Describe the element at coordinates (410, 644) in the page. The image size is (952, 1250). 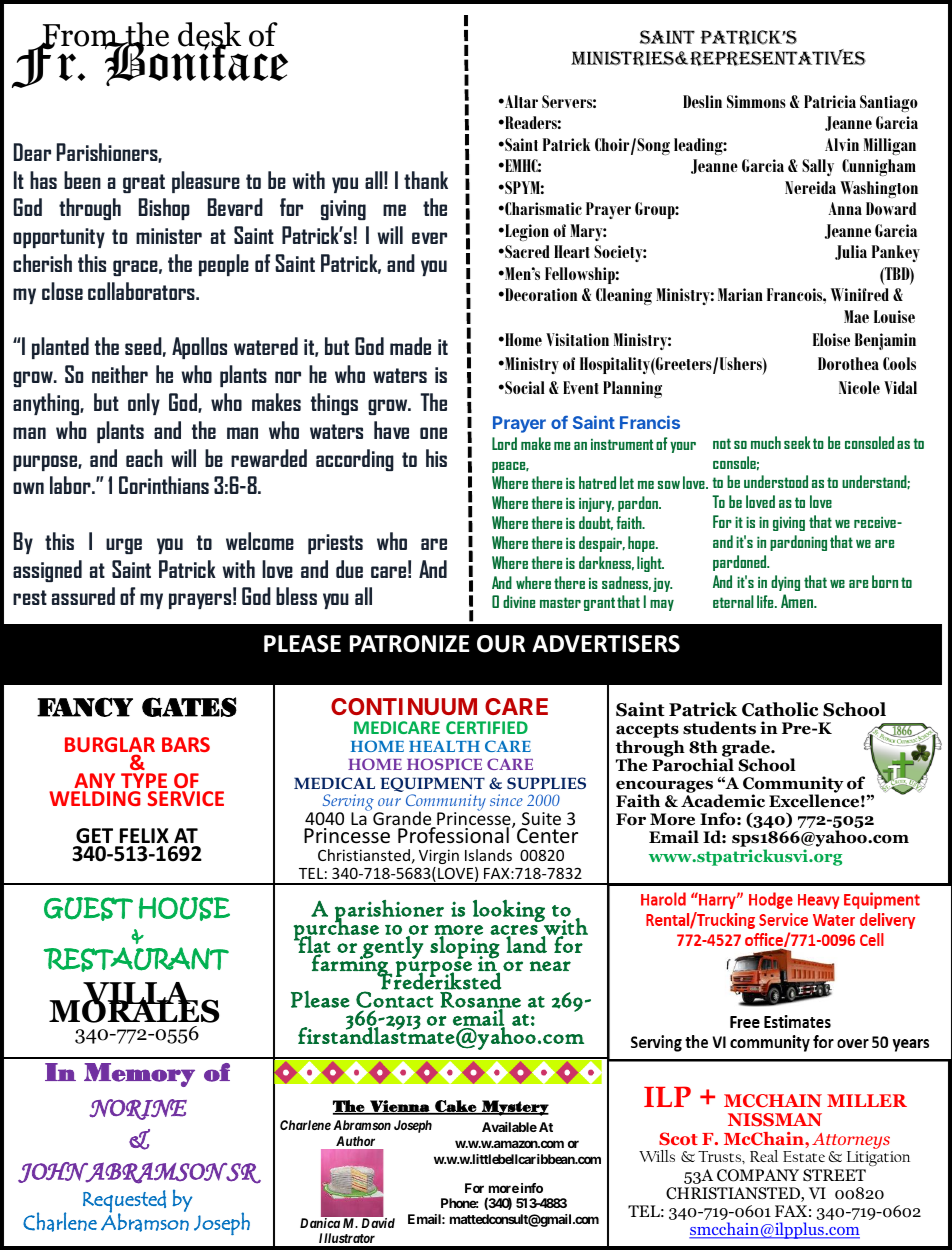
I see `PATRONIZE` at that location.
